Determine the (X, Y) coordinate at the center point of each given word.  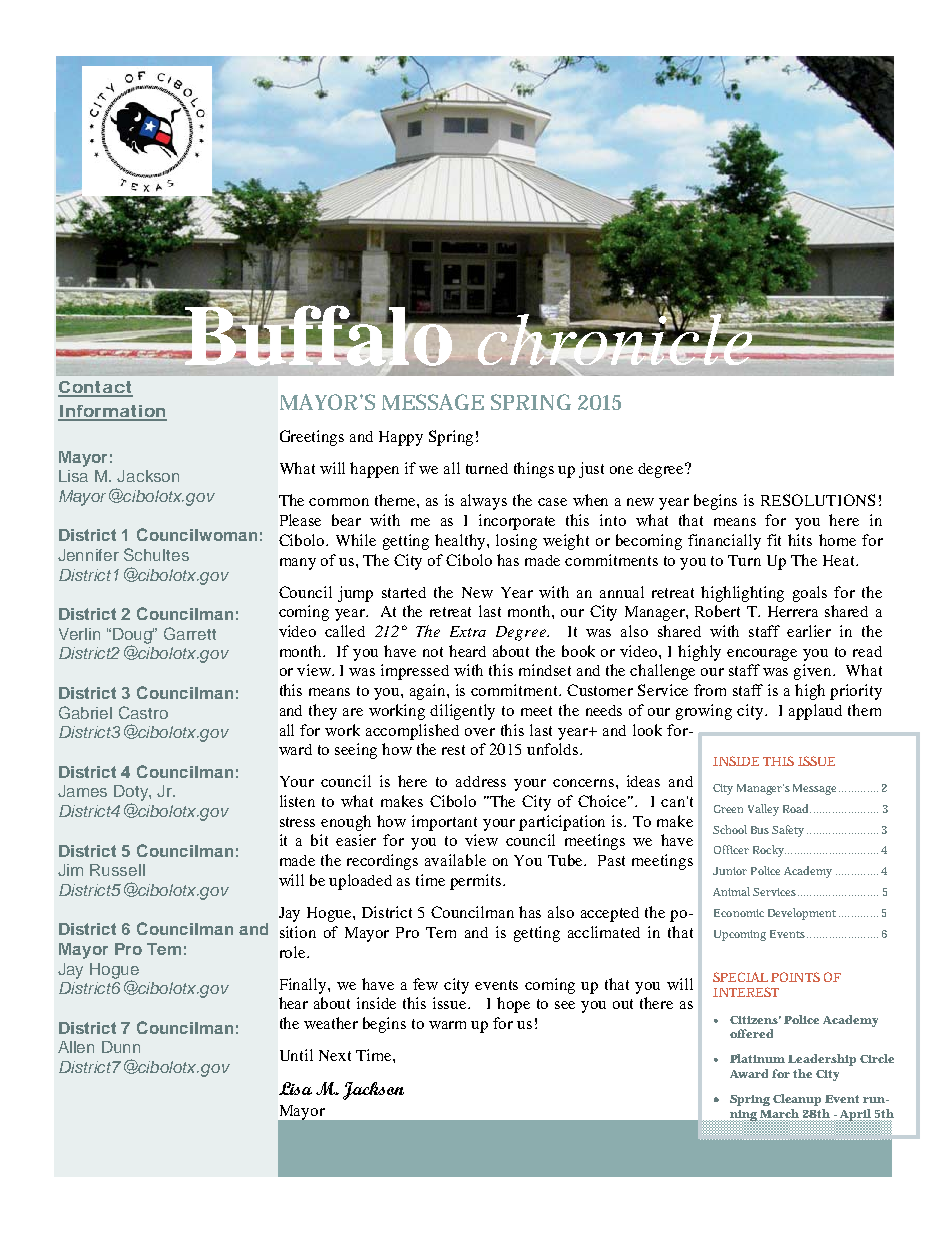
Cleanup (797, 1100)
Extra (468, 631)
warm (447, 1025)
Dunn (121, 1047)
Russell (117, 870)
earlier (809, 631)
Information (112, 412)
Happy (401, 438)
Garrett (190, 633)
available (455, 860)
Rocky (769, 851)
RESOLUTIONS (818, 500)
